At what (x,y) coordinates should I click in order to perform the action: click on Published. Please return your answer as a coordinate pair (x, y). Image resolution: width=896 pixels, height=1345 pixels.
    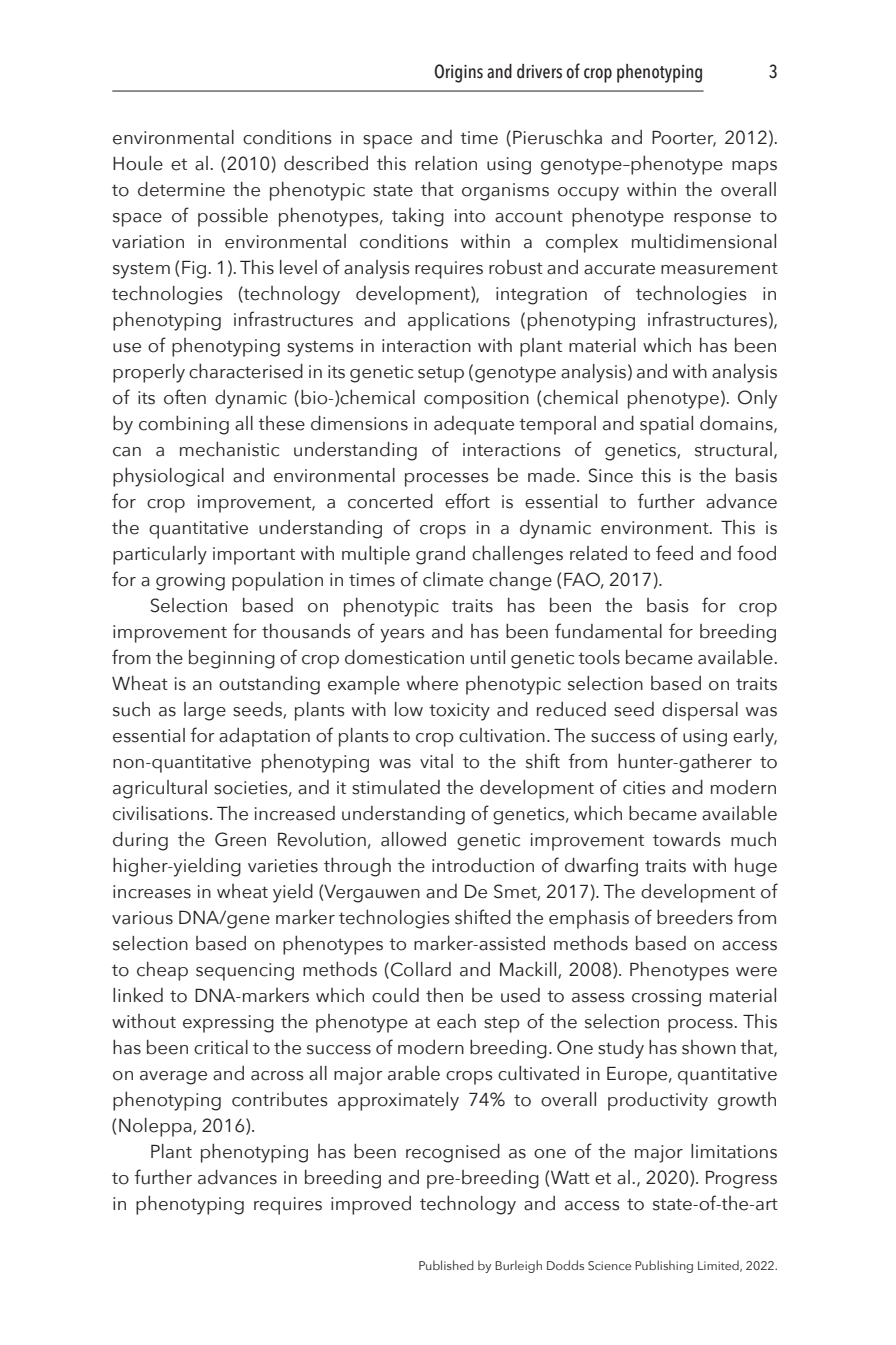
    Looking at the image, I should click on (446, 1265).
